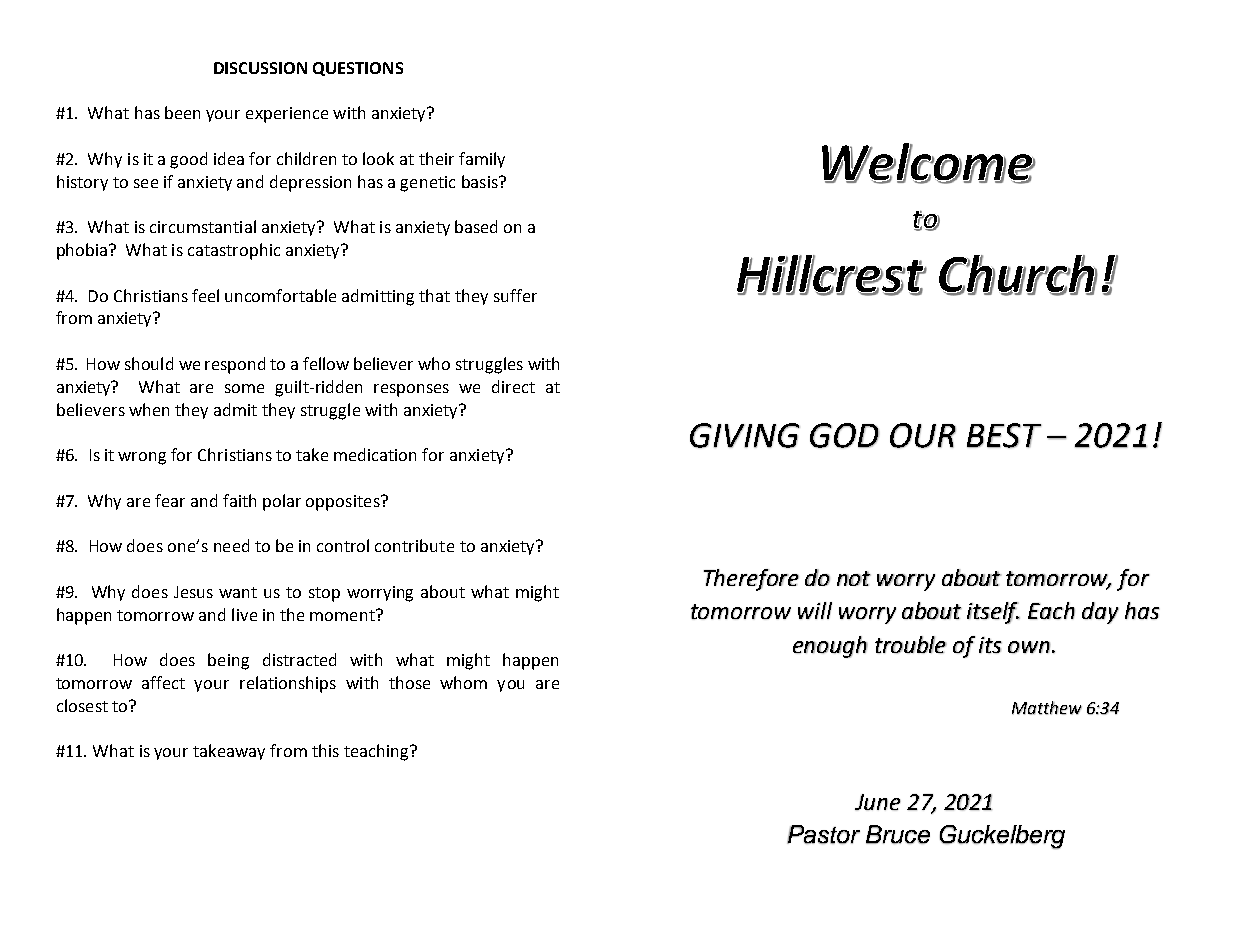 This document has height=952, width=1233. What do you see at coordinates (142, 458) in the document?
I see `wrong` at bounding box center [142, 458].
